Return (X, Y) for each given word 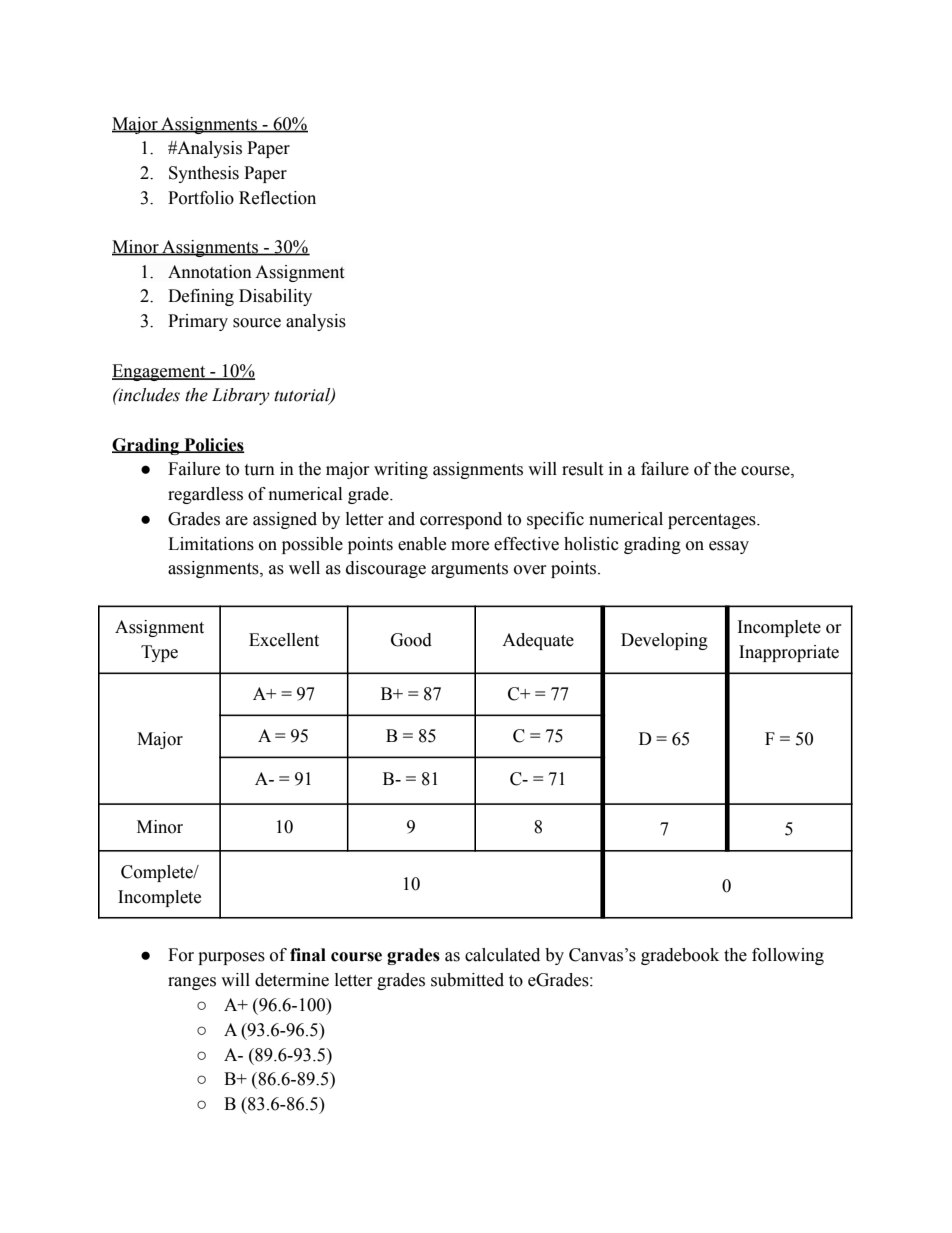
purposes (231, 958)
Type (159, 653)
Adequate (538, 641)
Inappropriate (789, 653)
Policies (213, 445)
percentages (713, 521)
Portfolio (201, 198)
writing (401, 470)
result (582, 469)
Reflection (277, 198)
